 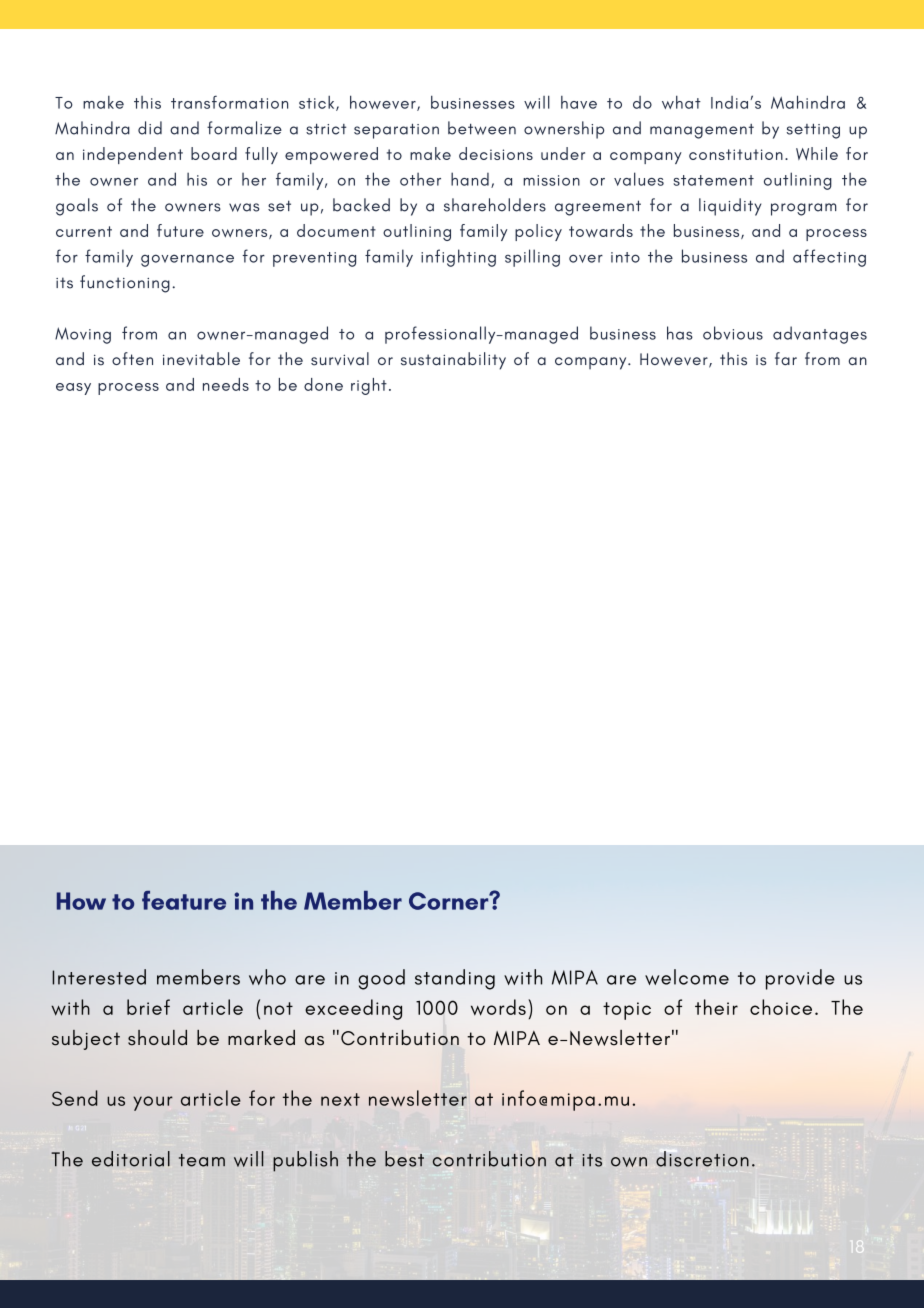 What do you see at coordinates (404, 1159) in the screenshot?
I see `best` at bounding box center [404, 1159].
